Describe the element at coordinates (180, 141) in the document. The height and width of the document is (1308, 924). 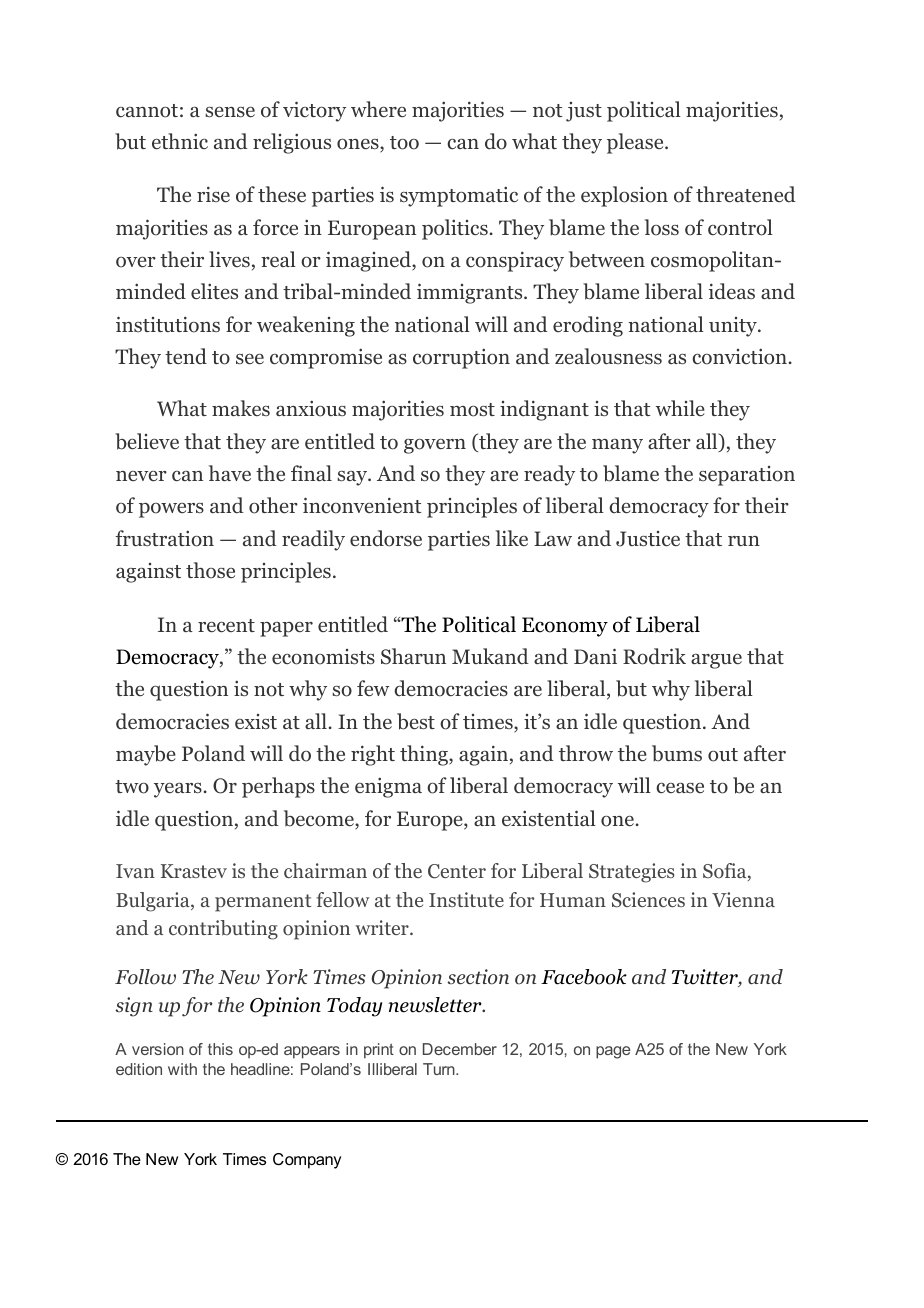
I see `ethnic` at that location.
